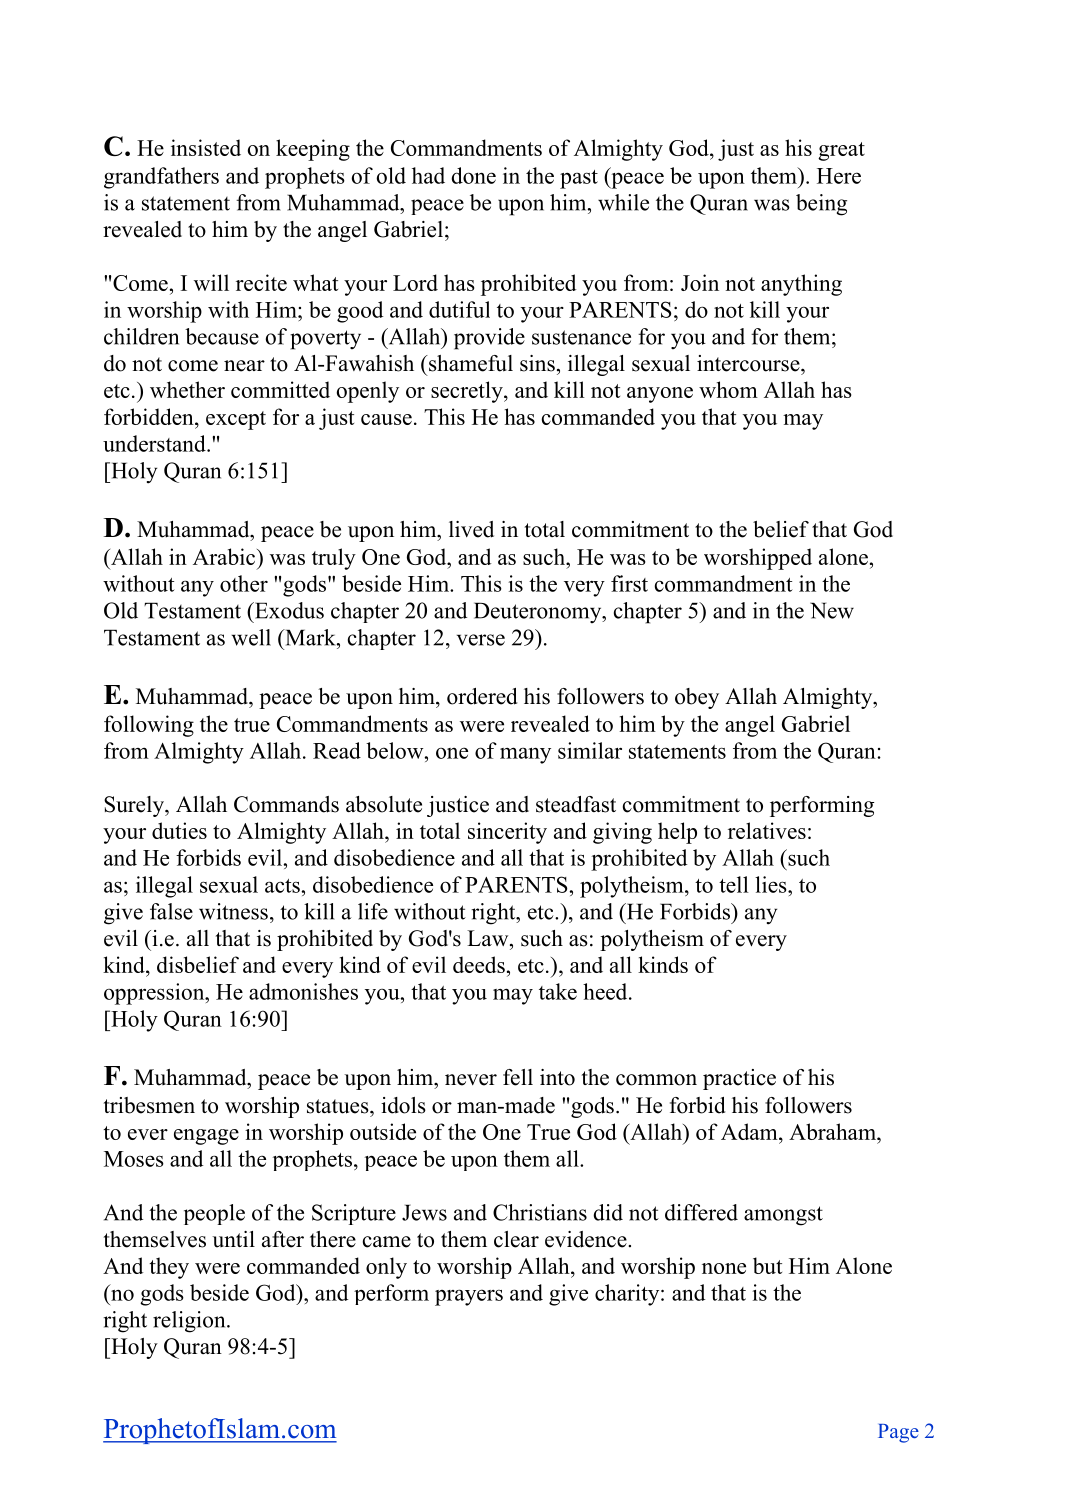 The image size is (1066, 1509). I want to click on take, so click(558, 991).
